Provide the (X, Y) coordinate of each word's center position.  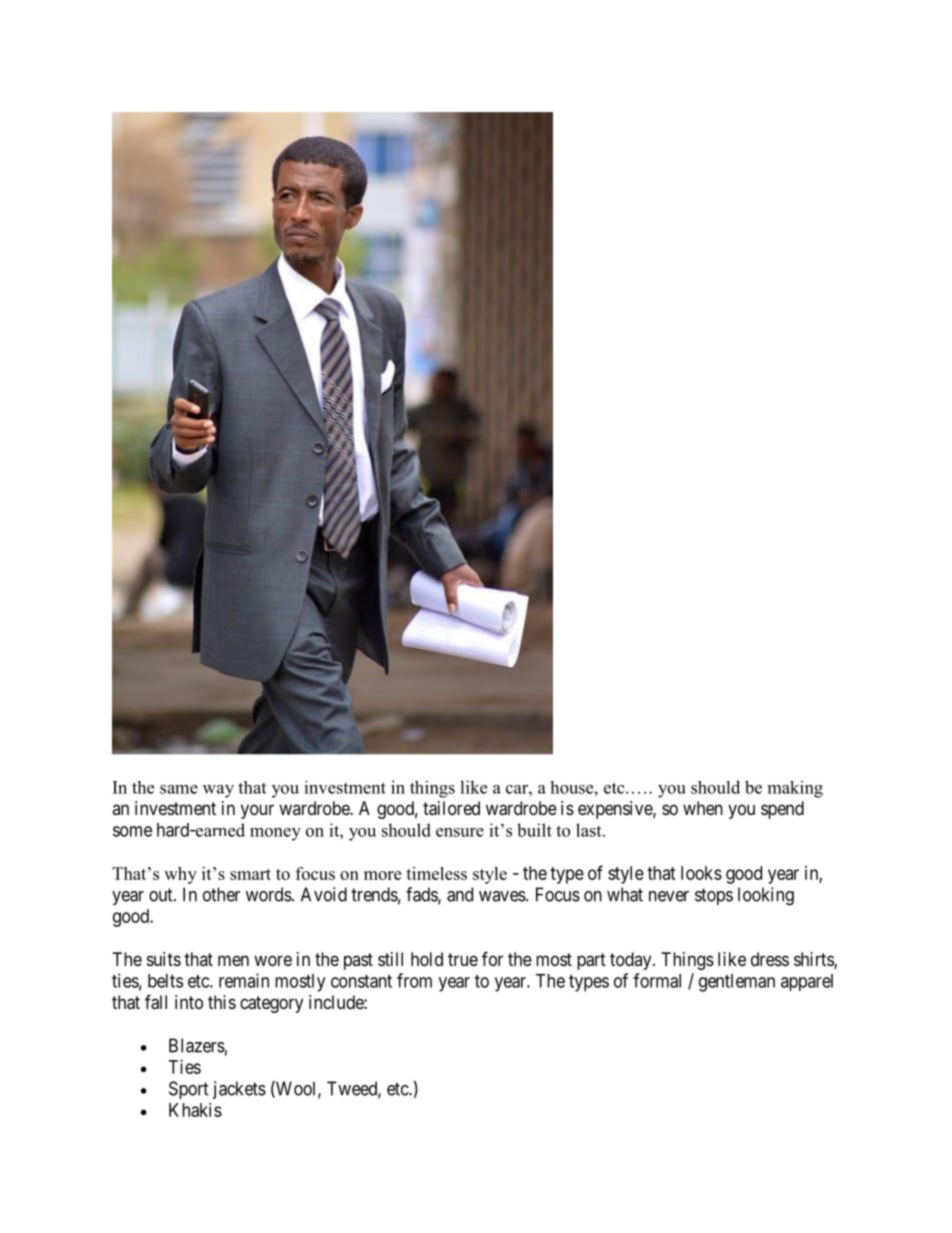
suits (164, 959)
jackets (239, 1090)
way (218, 791)
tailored (451, 808)
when (703, 808)
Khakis (195, 1110)
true (463, 959)
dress (770, 959)
